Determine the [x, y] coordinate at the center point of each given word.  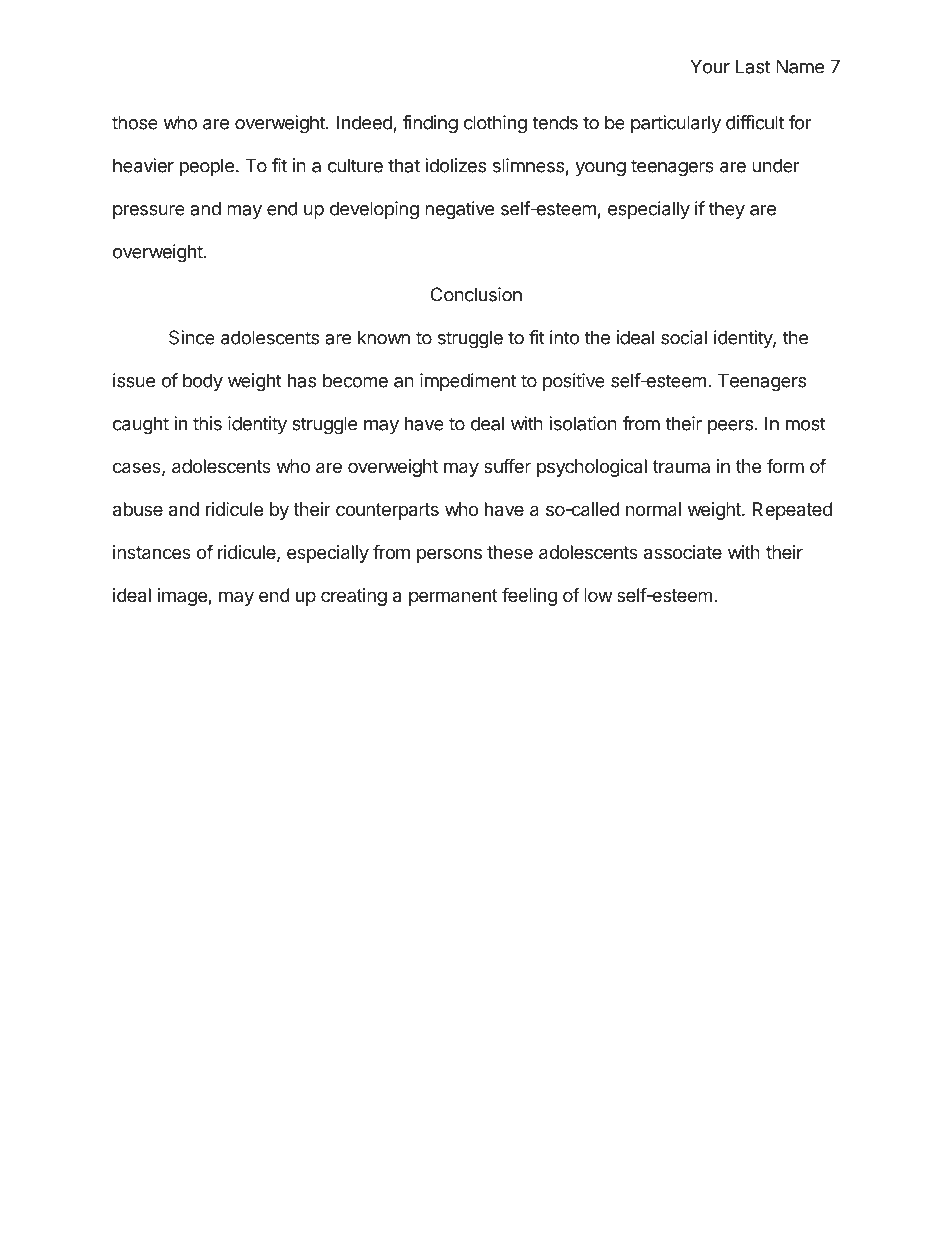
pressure [149, 212]
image [183, 597]
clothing [495, 124]
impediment [468, 382]
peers [730, 427]
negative [459, 210]
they [727, 210]
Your [710, 66]
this [207, 423]
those [135, 122]
